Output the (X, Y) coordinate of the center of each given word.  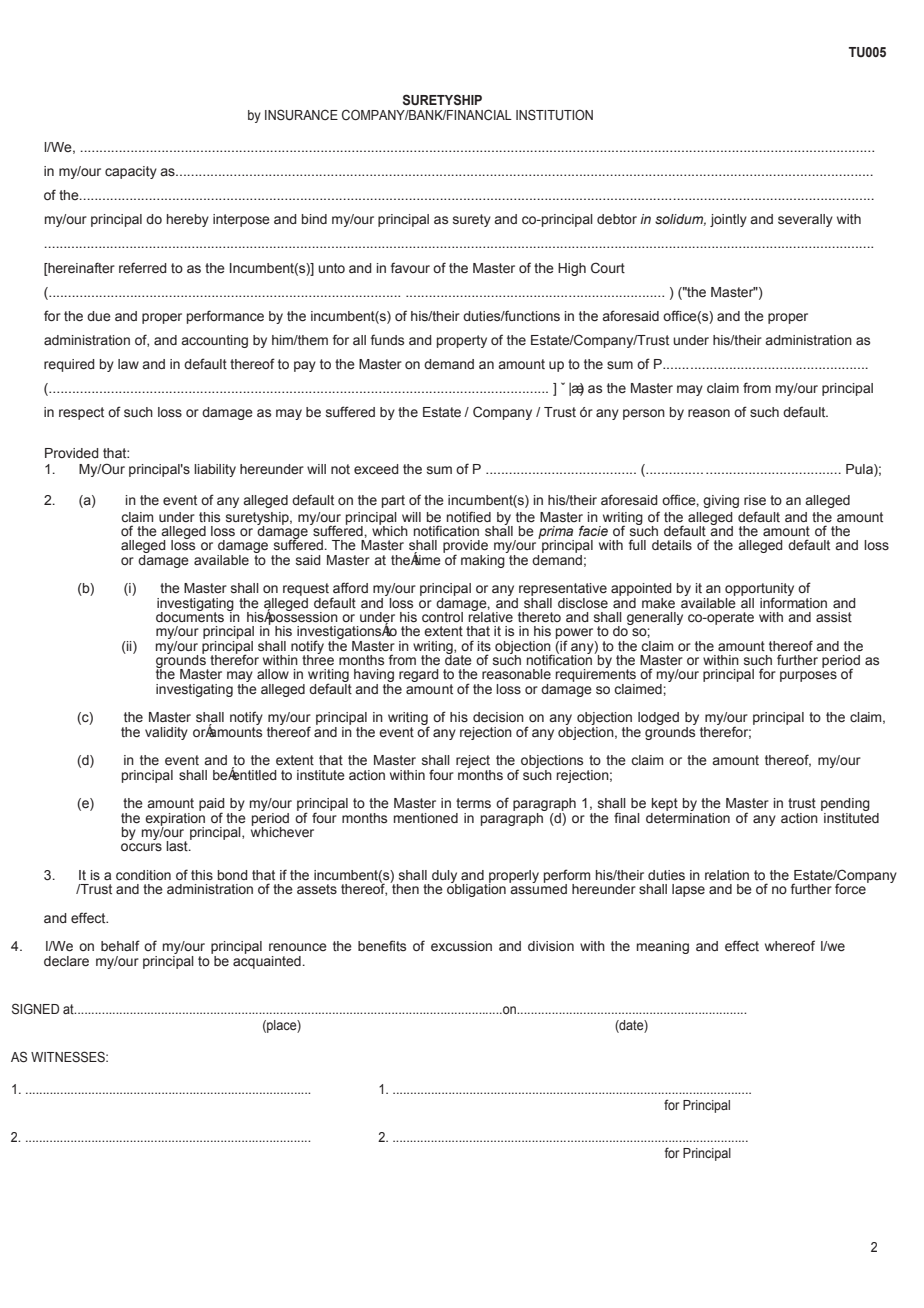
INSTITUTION (554, 115)
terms (473, 803)
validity (166, 733)
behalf (120, 946)
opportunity (759, 591)
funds (387, 339)
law (128, 364)
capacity (131, 172)
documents (190, 616)
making (484, 560)
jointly (728, 220)
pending (845, 806)
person (644, 414)
